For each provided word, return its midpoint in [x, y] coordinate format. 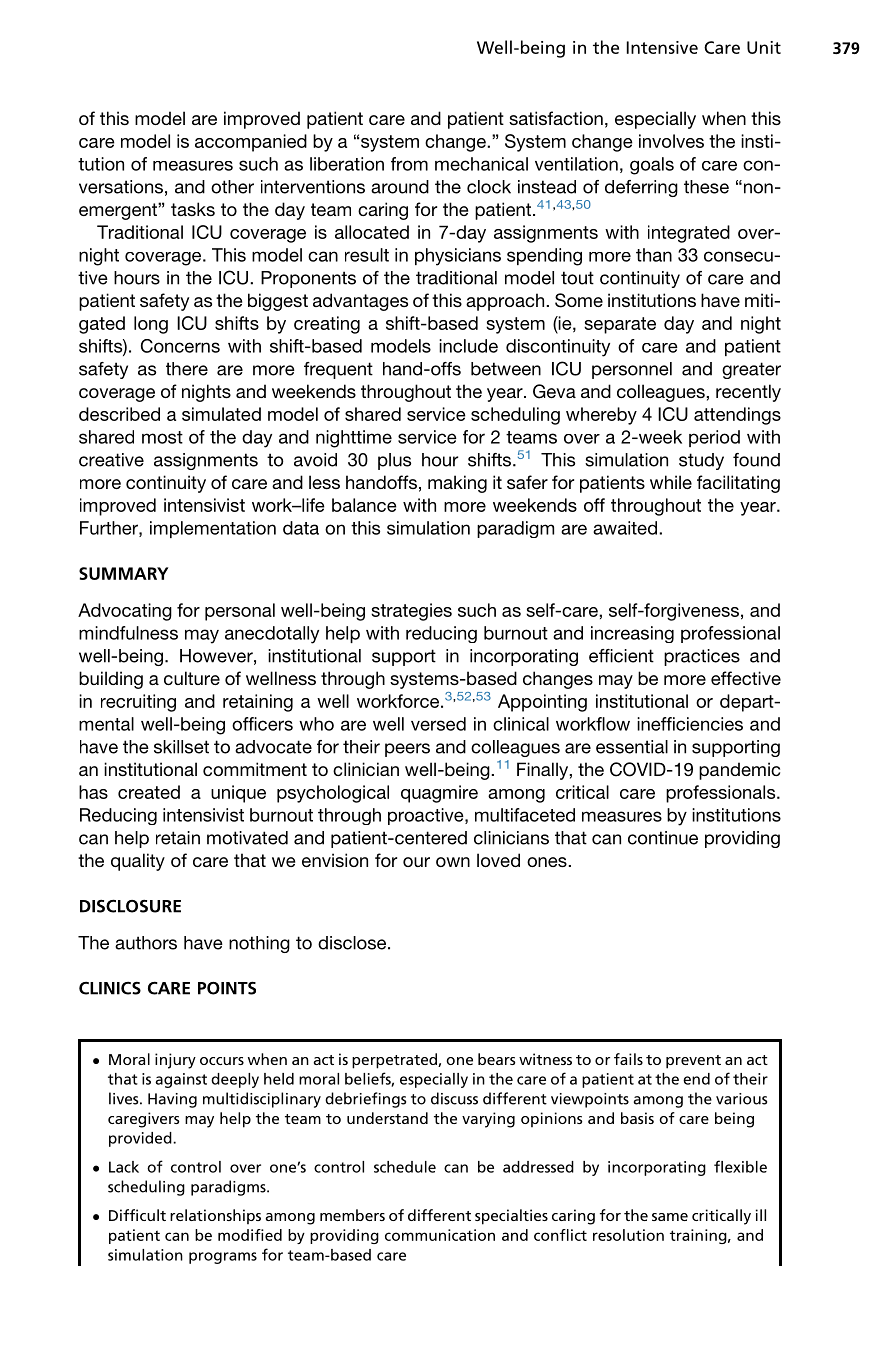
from [409, 164]
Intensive [662, 47]
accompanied [251, 143]
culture [192, 678]
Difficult [137, 1215]
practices [702, 657]
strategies [411, 612]
